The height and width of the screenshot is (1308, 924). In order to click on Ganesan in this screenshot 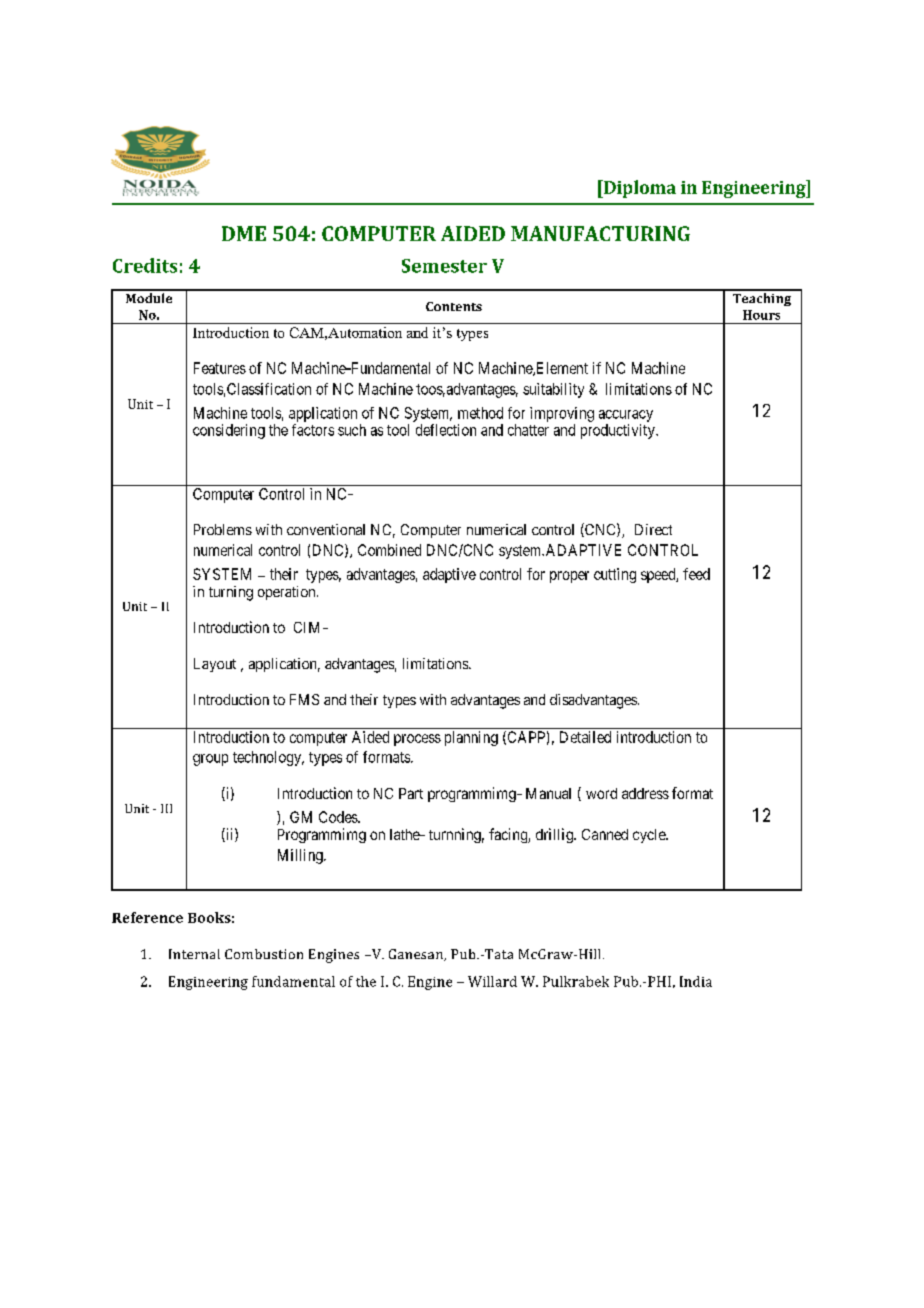, I will do `click(417, 955)`.
